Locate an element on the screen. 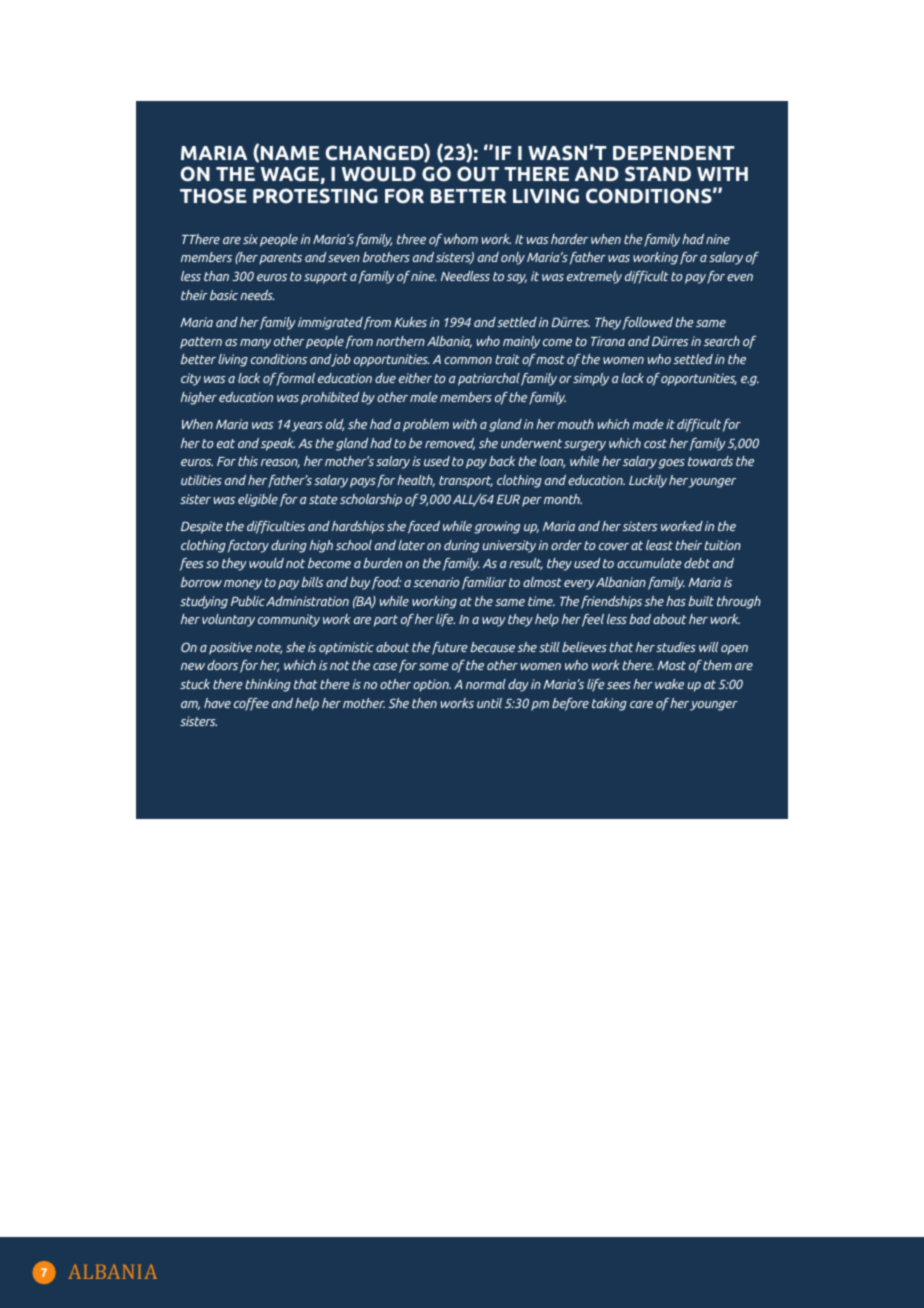 Image resolution: width=924 pixels, height=1308 pixels. whom is located at coordinates (461, 239).
